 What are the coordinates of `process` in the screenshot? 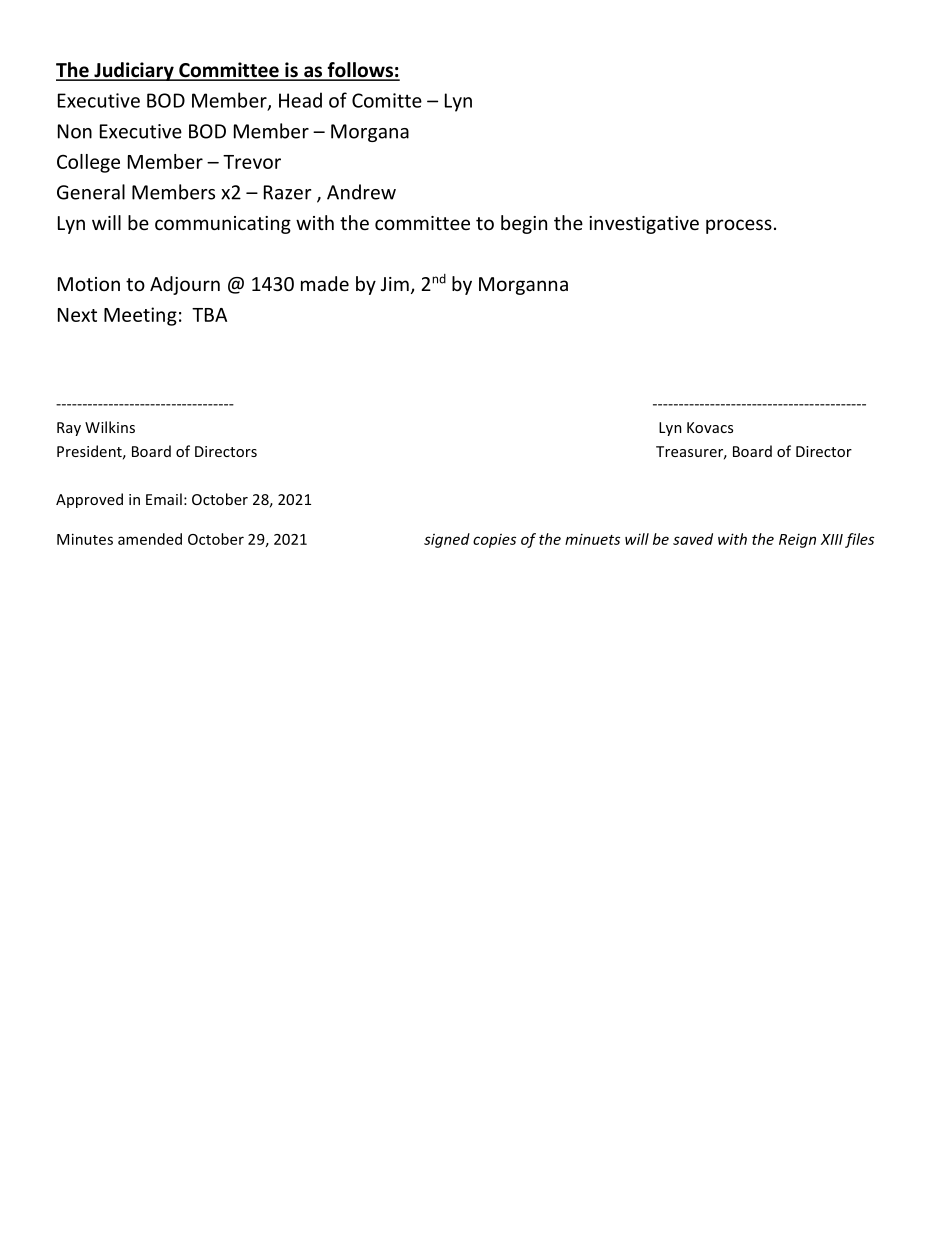 It's located at (739, 226).
